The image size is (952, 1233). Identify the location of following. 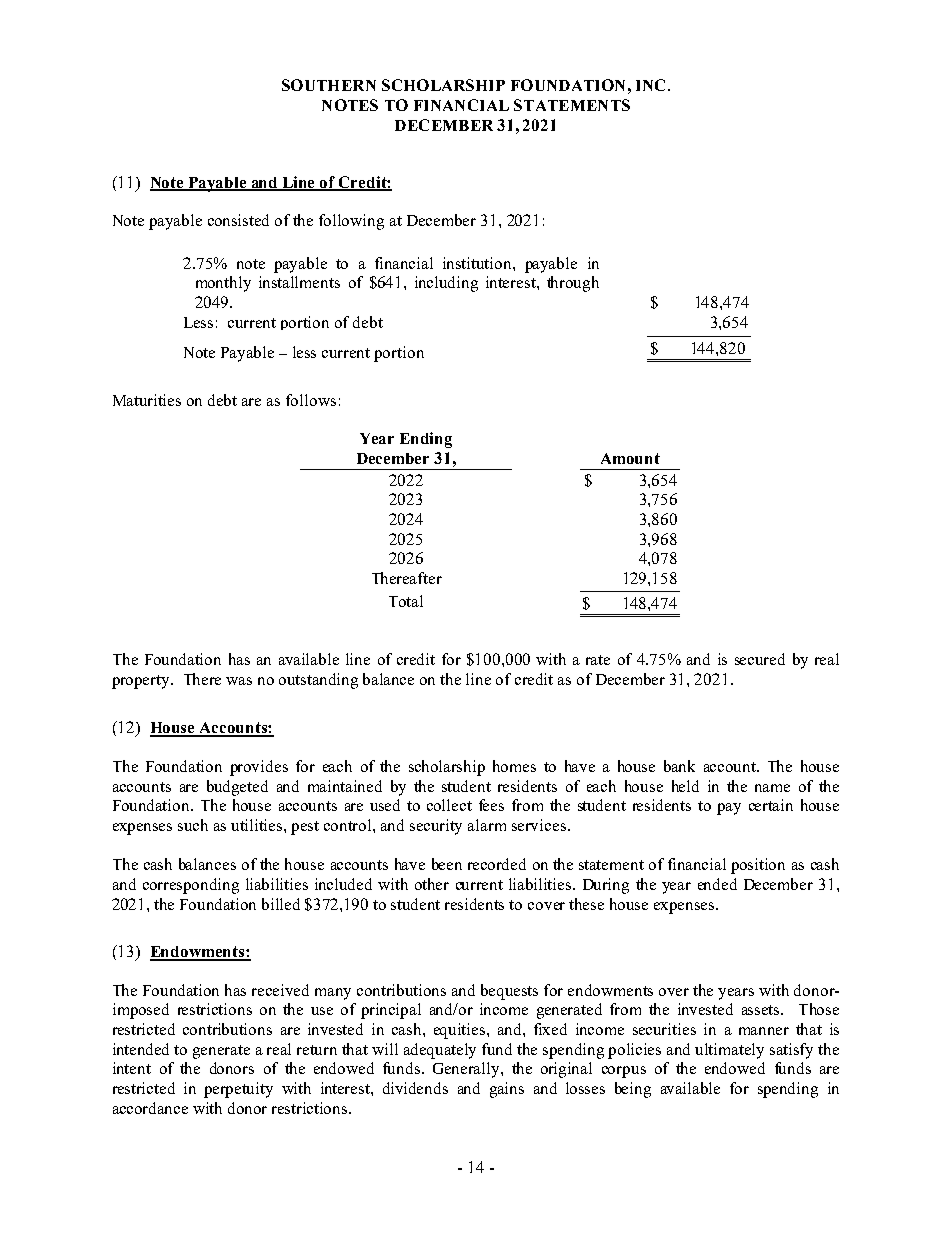
(351, 222).
